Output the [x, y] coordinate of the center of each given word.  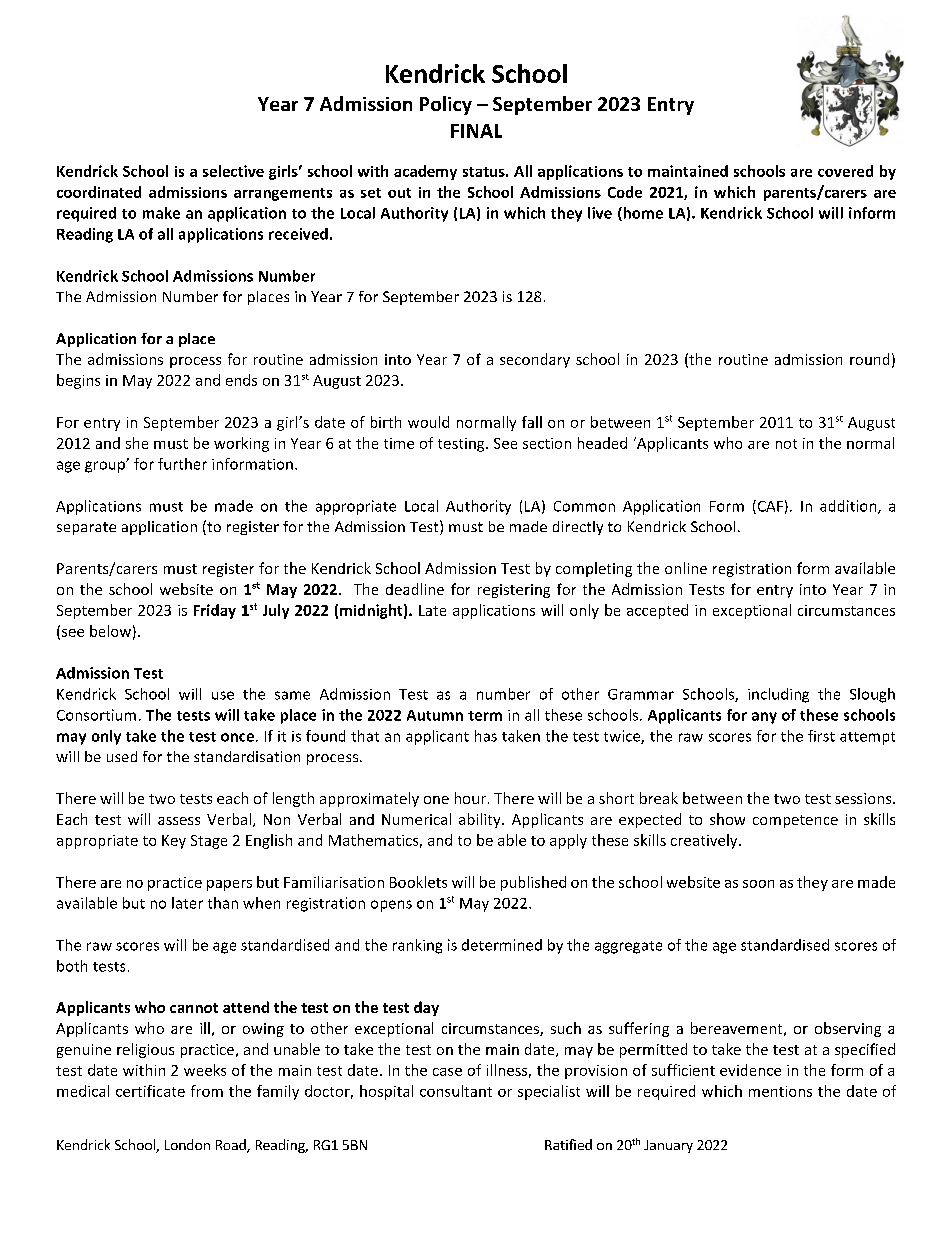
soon [758, 884]
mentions [780, 1091]
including [778, 695]
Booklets [418, 882]
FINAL [476, 131]
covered [845, 171]
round [869, 359]
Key [174, 842]
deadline [415, 589]
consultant [456, 1091]
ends [241, 380]
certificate [150, 1091]
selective [233, 171]
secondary [535, 360]
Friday [215, 611]
